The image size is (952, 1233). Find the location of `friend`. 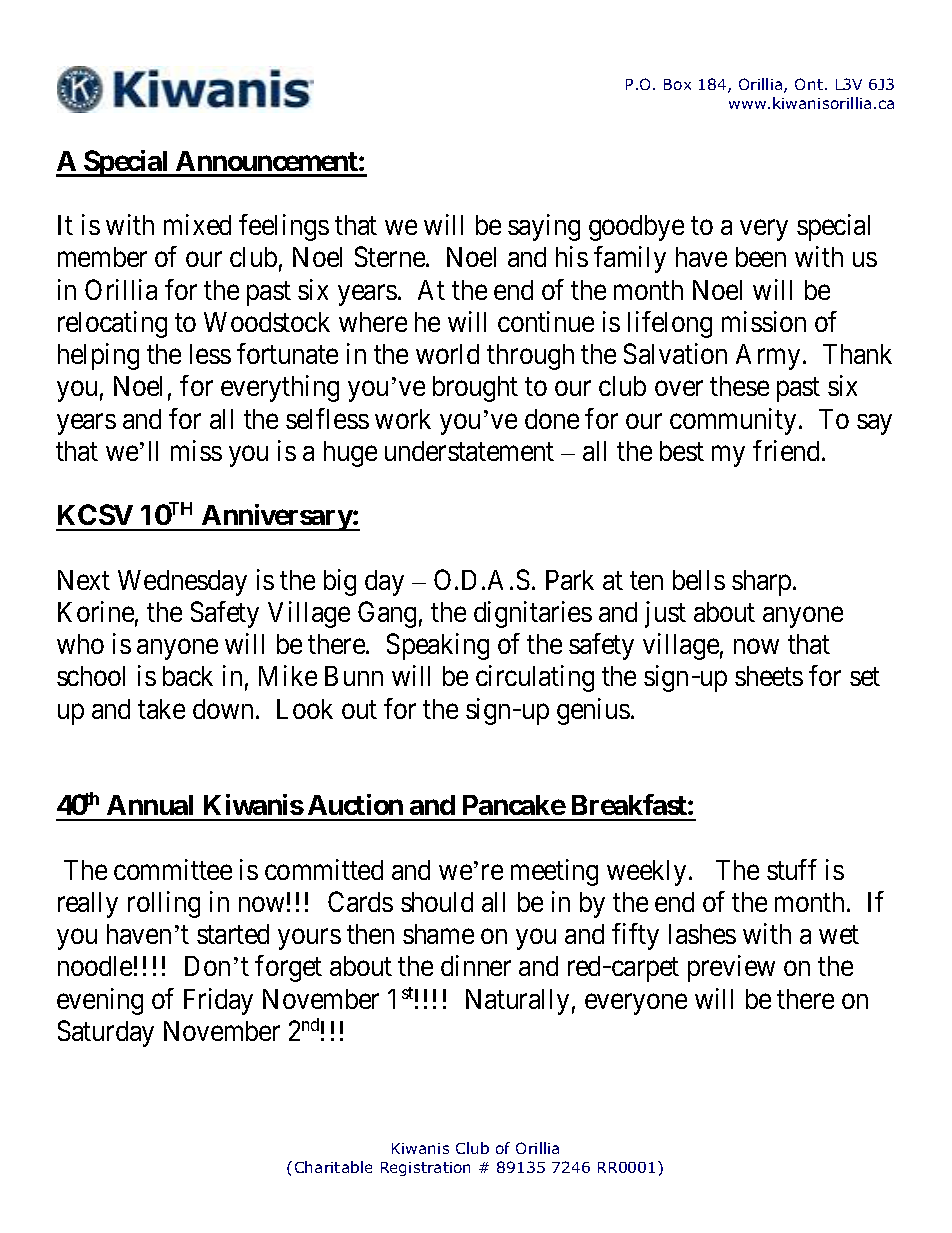

friend is located at coordinates (788, 450).
